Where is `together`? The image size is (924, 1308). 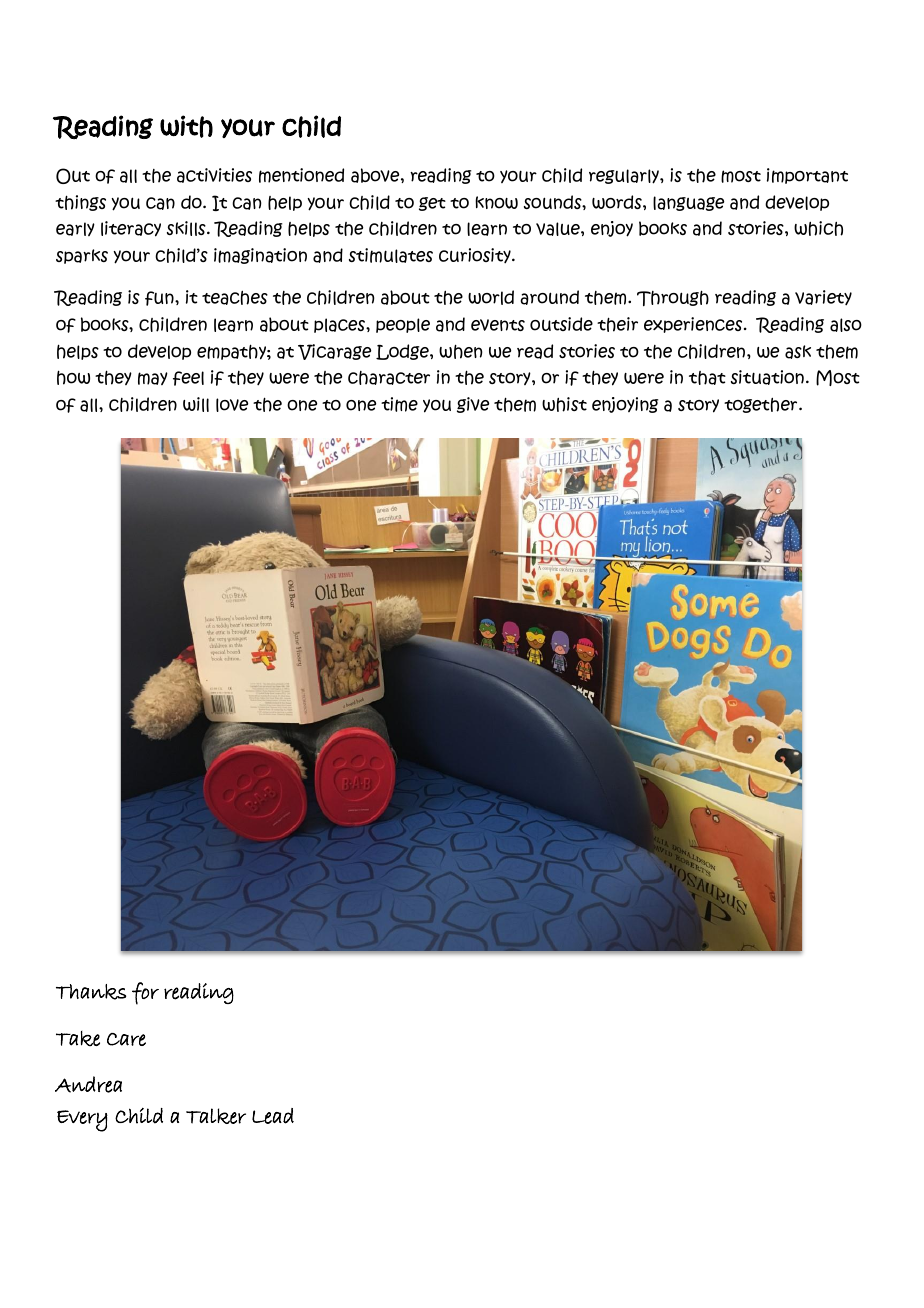 together is located at coordinates (762, 405).
